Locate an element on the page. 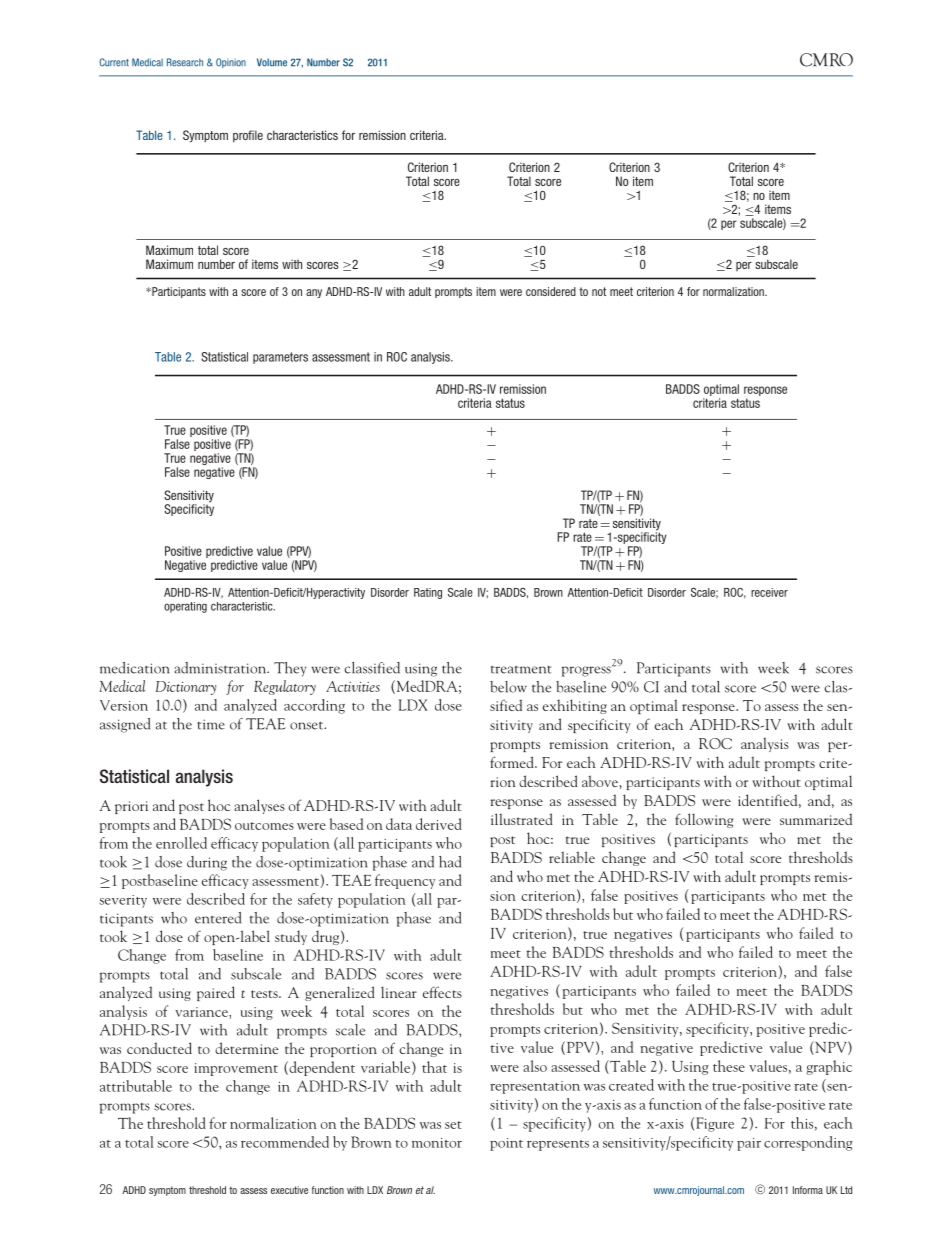  summarized is located at coordinates (816, 819).
